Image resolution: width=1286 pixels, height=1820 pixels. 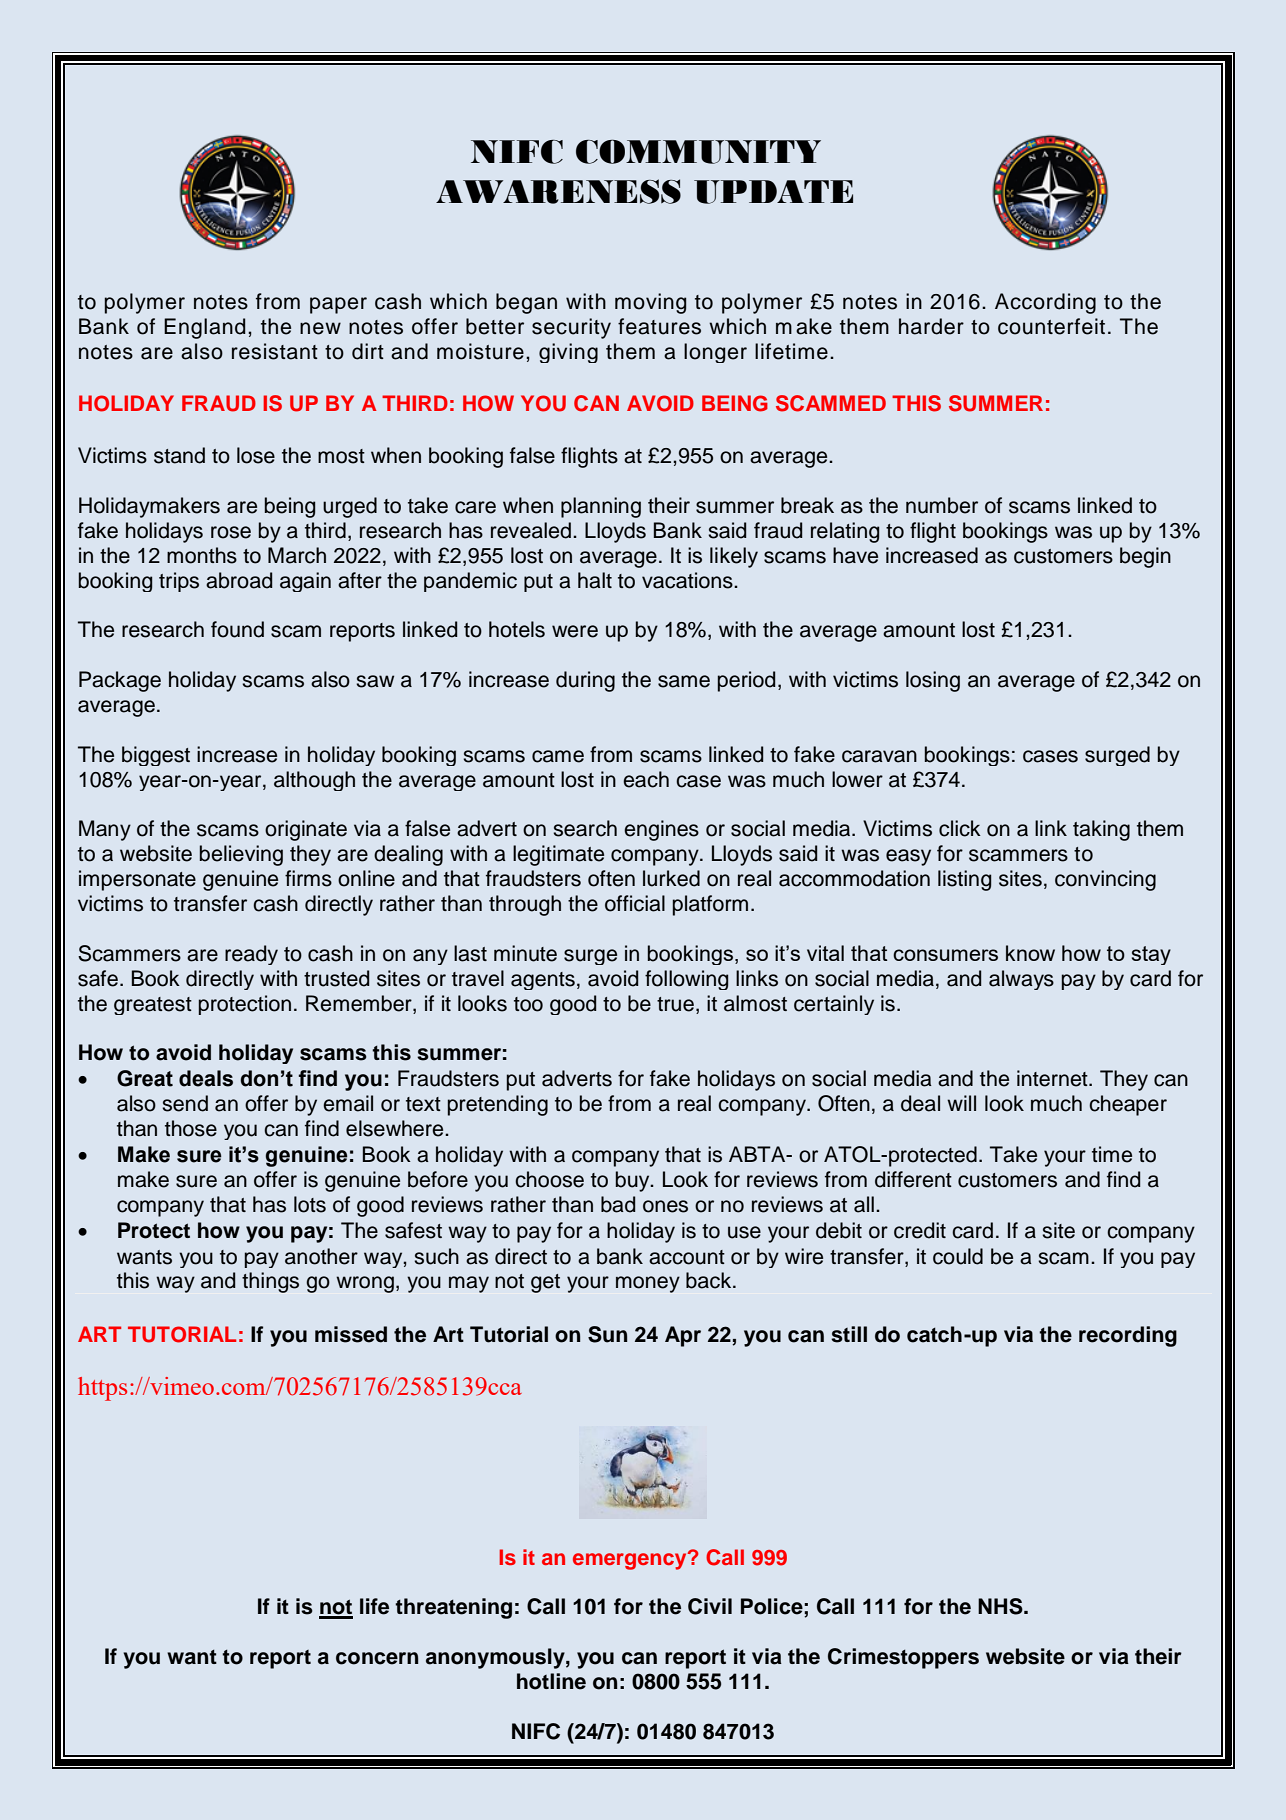 What do you see at coordinates (202, 555) in the screenshot?
I see `months` at bounding box center [202, 555].
